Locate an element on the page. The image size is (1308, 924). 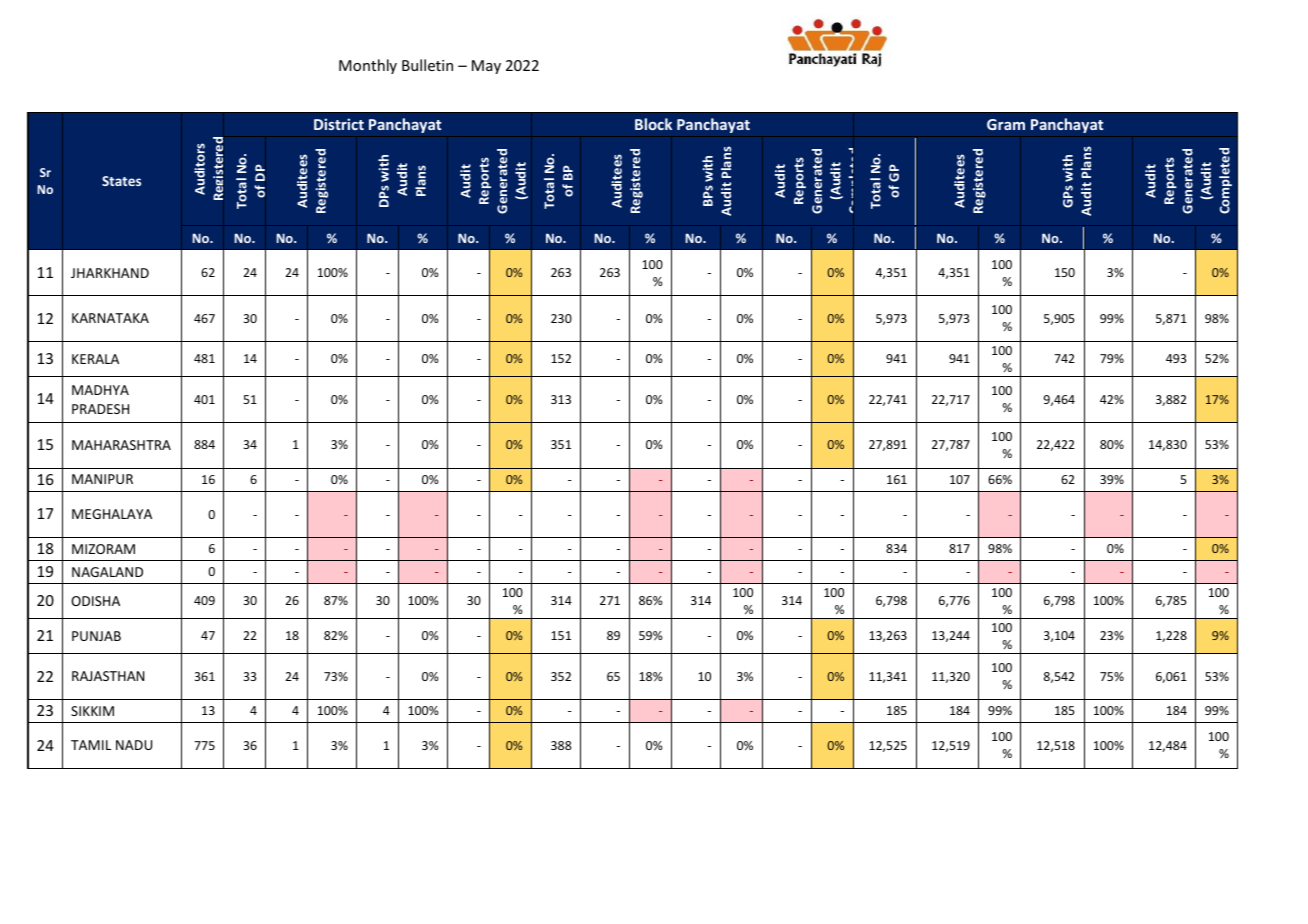
May is located at coordinates (486, 67).
